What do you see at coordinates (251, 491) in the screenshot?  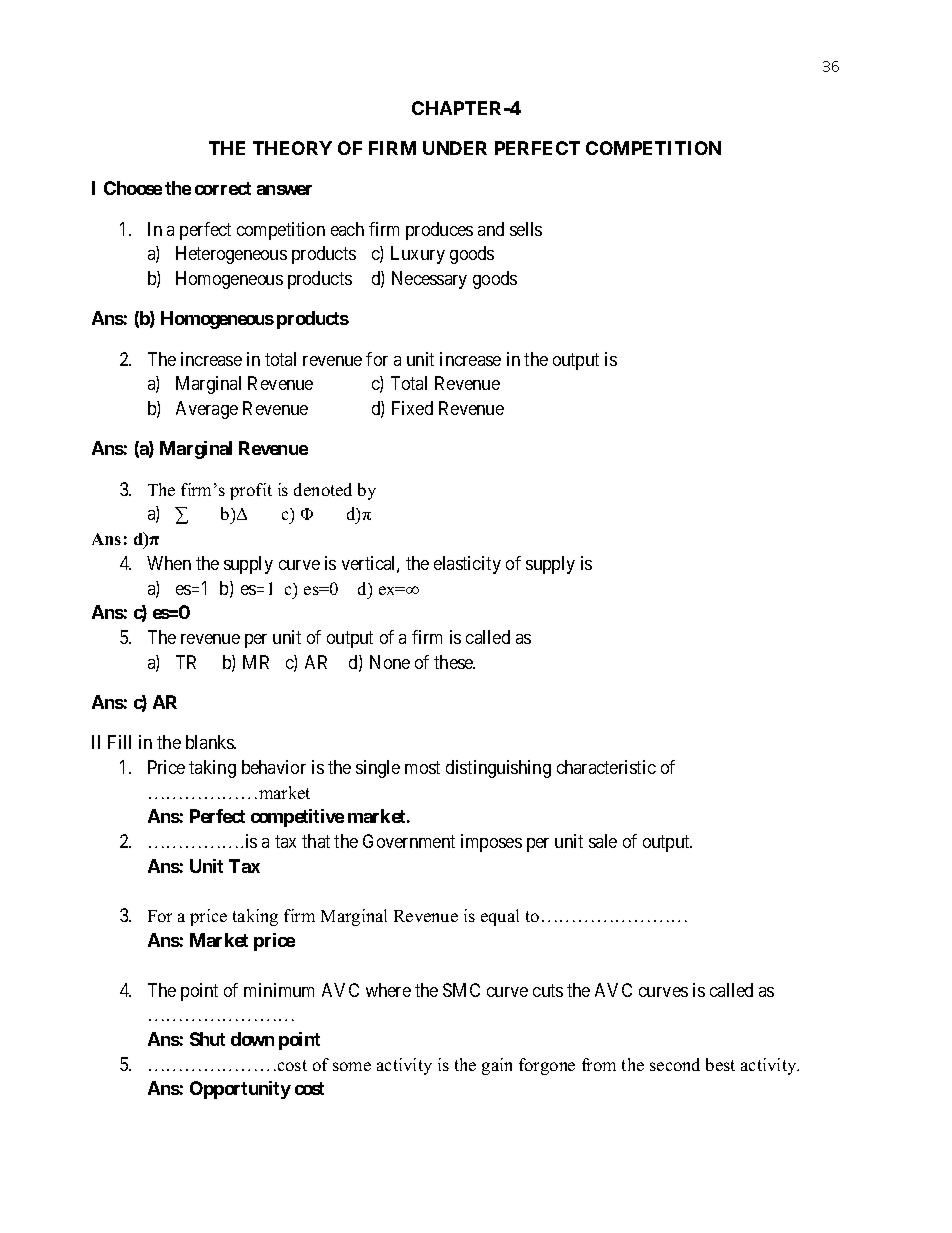 I see `profit` at bounding box center [251, 491].
